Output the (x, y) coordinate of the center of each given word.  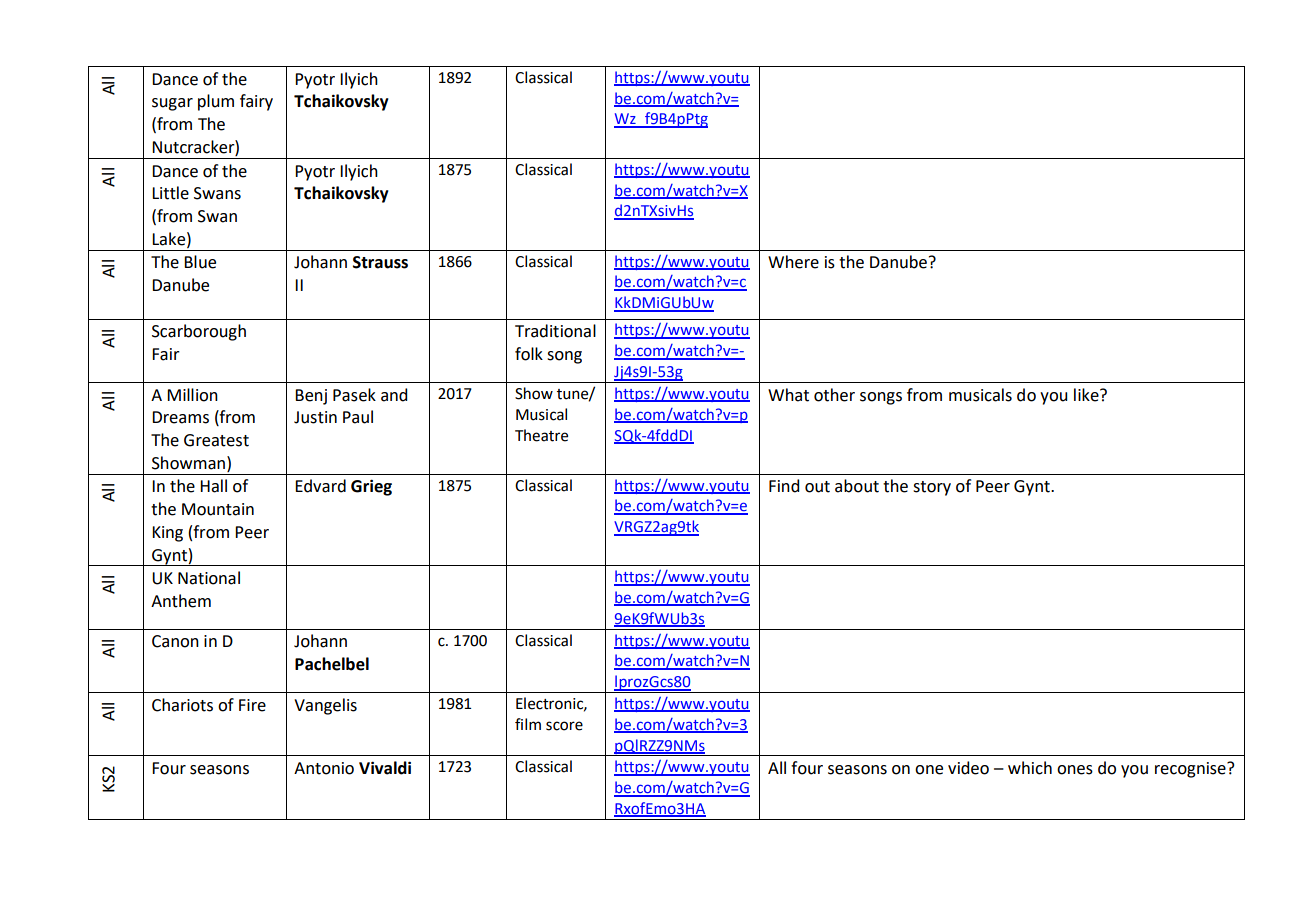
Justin (315, 417)
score (564, 726)
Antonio (324, 768)
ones (1075, 770)
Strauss (380, 262)
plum (216, 102)
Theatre (541, 435)
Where (793, 262)
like (1087, 395)
